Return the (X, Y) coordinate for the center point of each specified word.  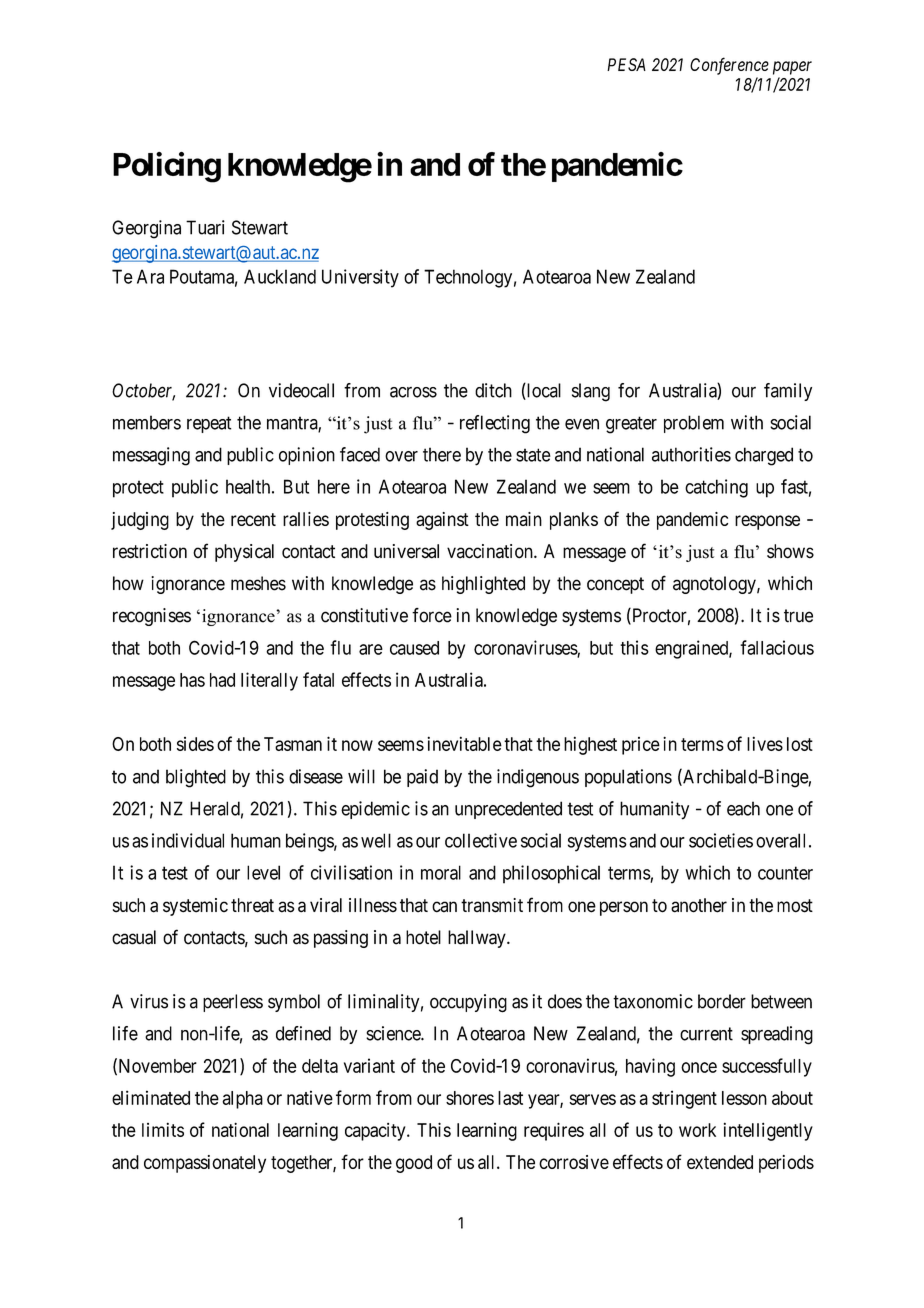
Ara (150, 276)
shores (470, 1098)
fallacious (777, 647)
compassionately (205, 1164)
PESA (626, 64)
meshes (258, 583)
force (432, 615)
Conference (729, 66)
